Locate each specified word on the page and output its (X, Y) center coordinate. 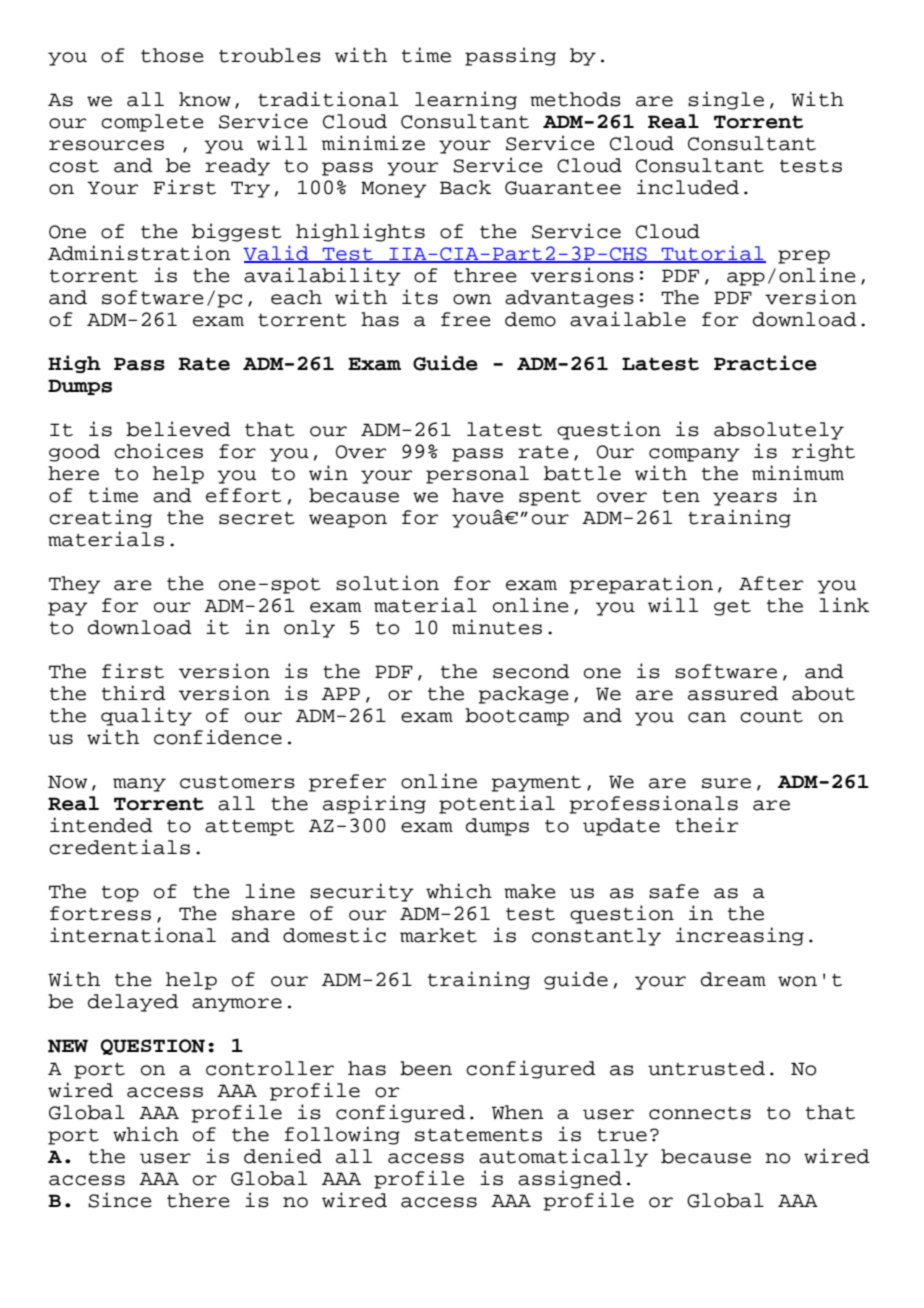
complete (152, 123)
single (726, 100)
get (732, 608)
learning (466, 100)
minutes (497, 627)
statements (478, 1135)
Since (120, 1200)
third (134, 693)
